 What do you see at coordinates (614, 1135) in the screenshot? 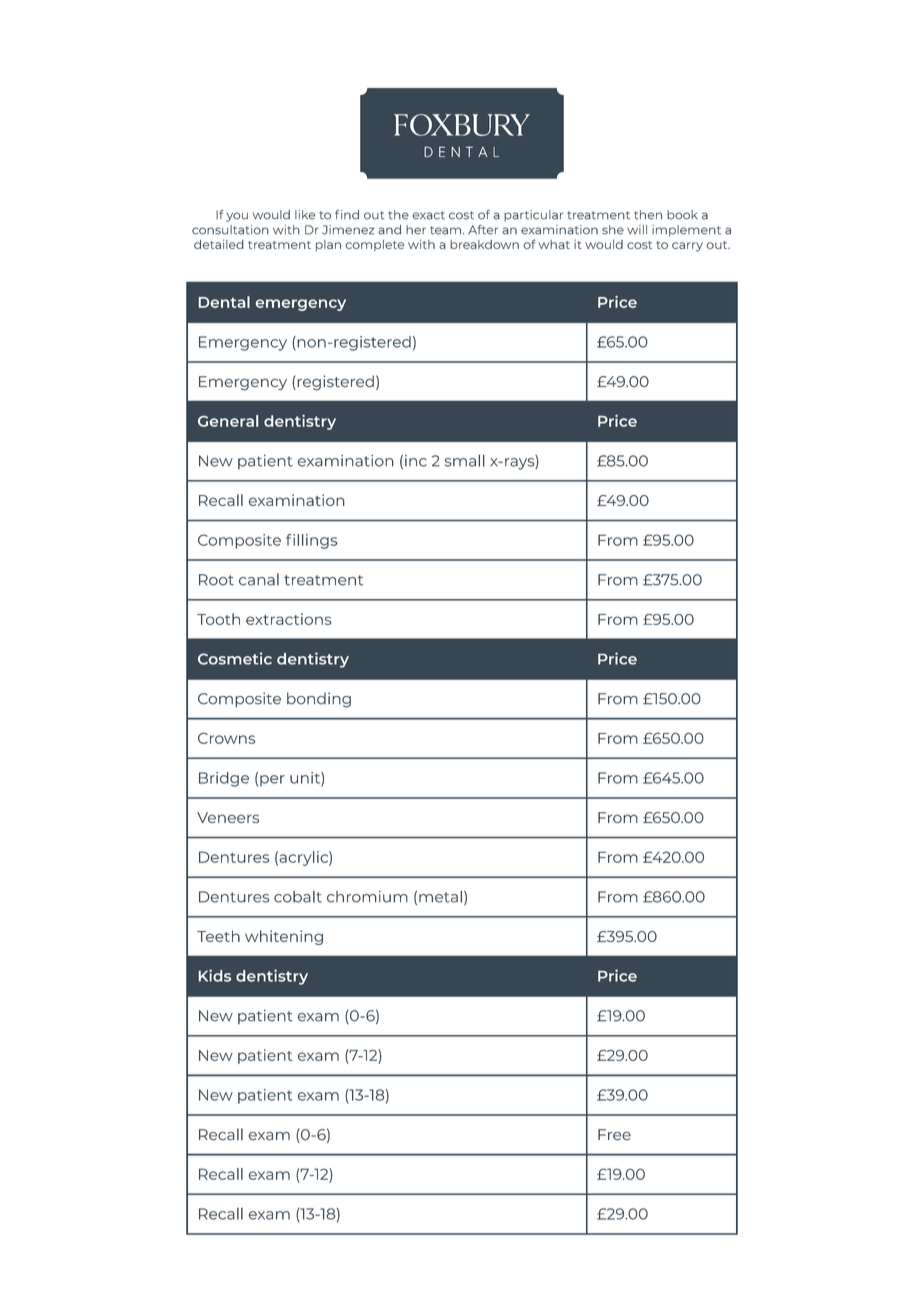
I see `Free` at bounding box center [614, 1135].
